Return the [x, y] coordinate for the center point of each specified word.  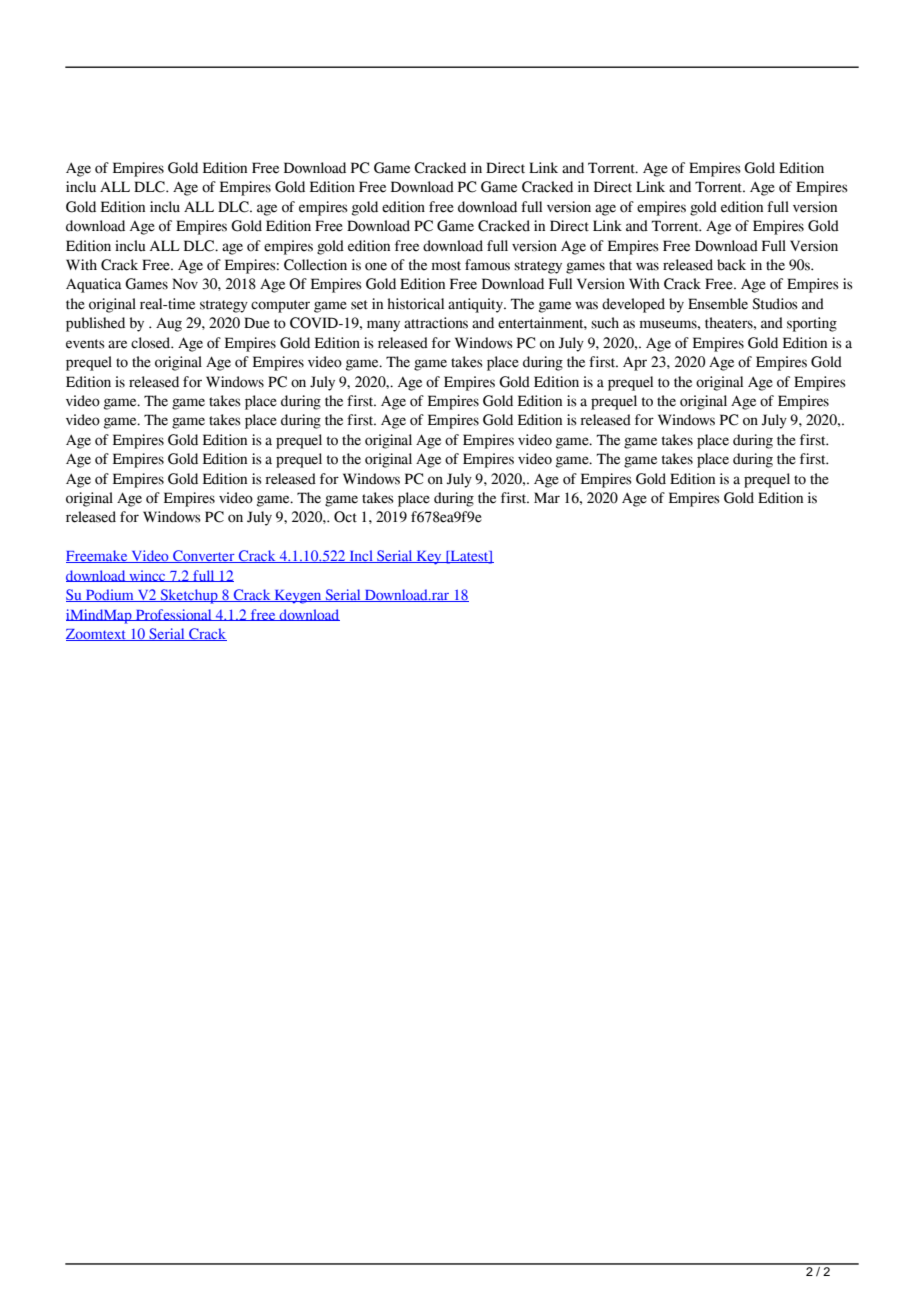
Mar [547, 498]
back [731, 265]
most [446, 266]
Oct [345, 517]
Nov [185, 284]
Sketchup [189, 596]
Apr [635, 364]
